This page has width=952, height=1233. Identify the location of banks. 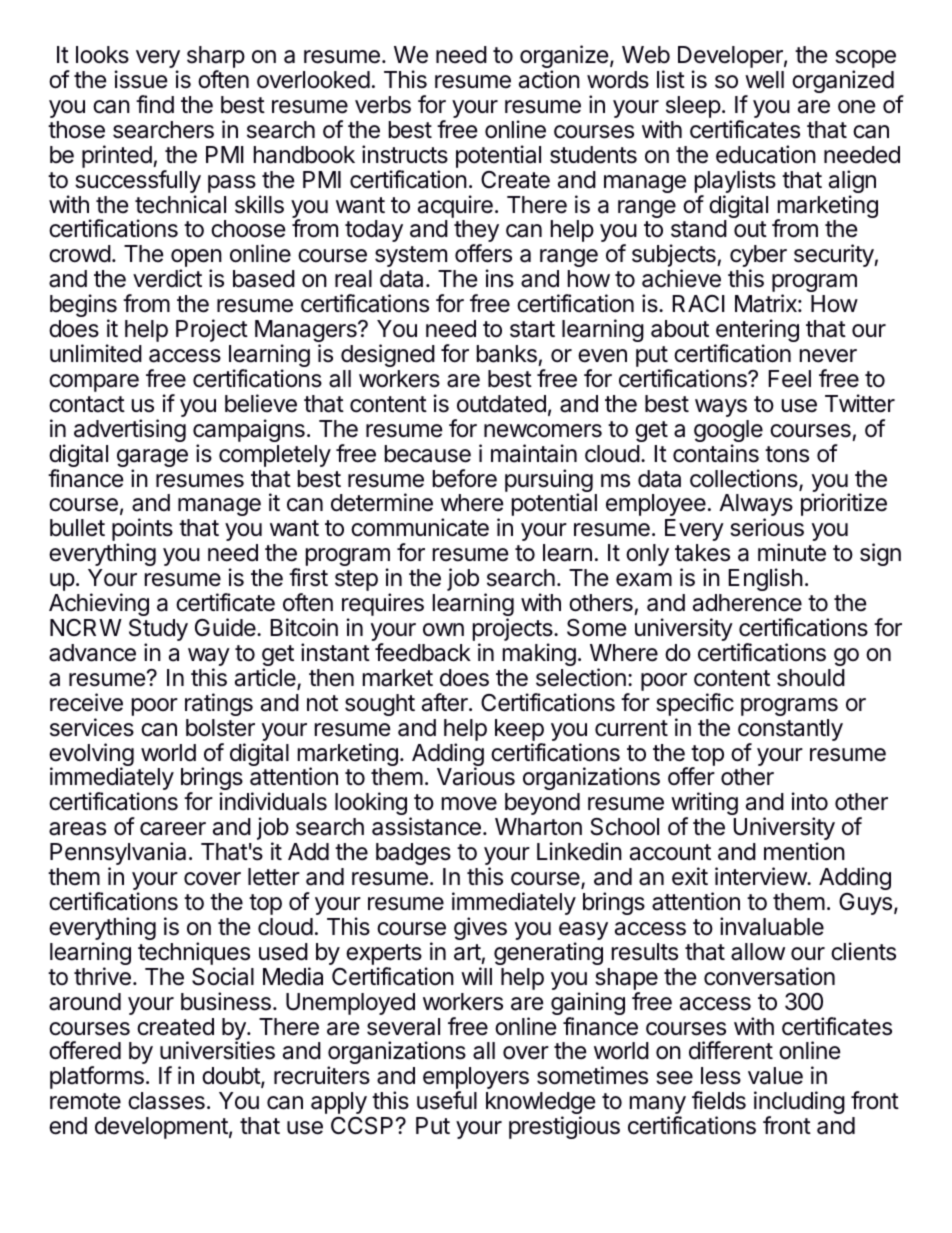
(507, 354).
